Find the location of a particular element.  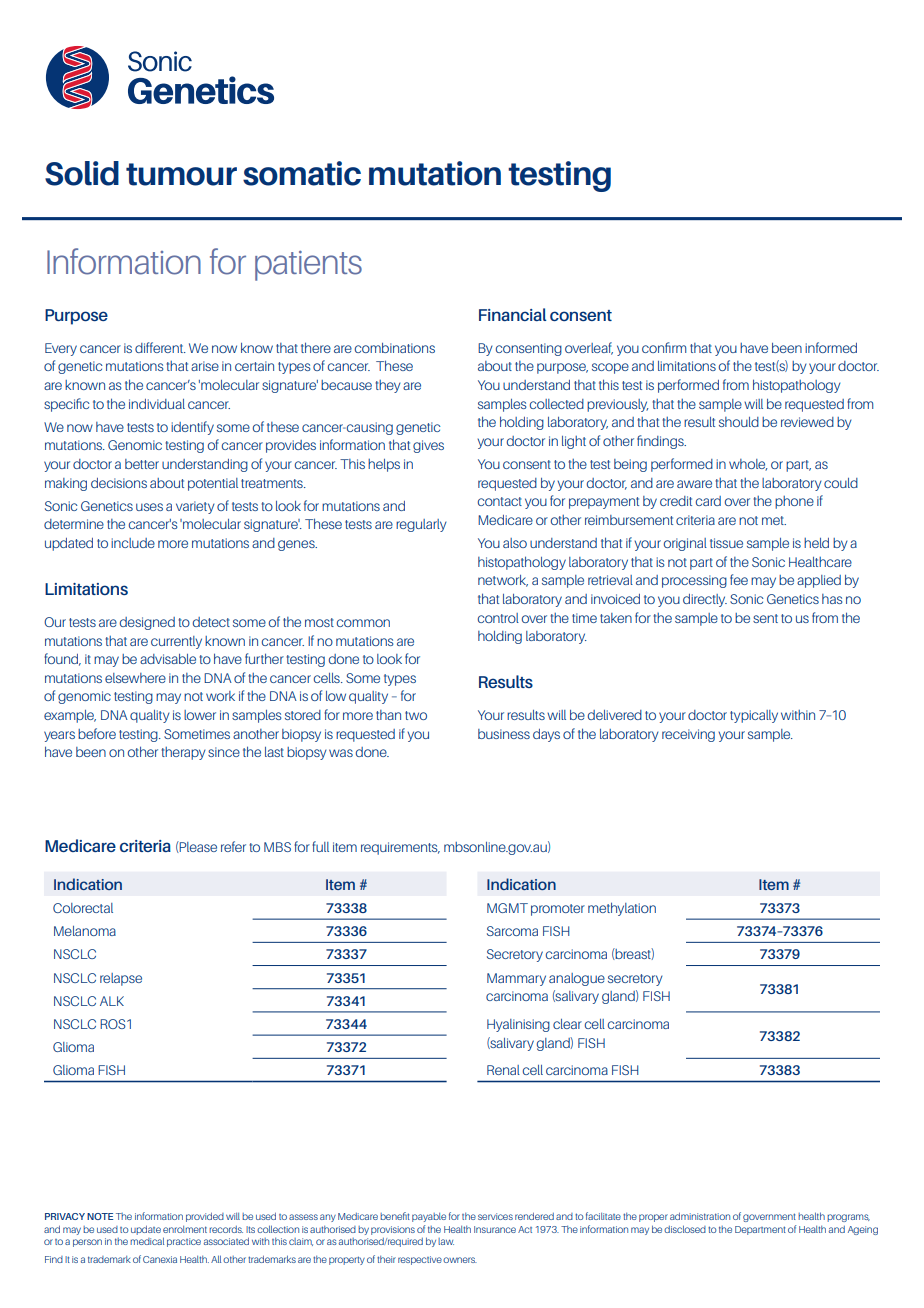

gives is located at coordinates (428, 446).
